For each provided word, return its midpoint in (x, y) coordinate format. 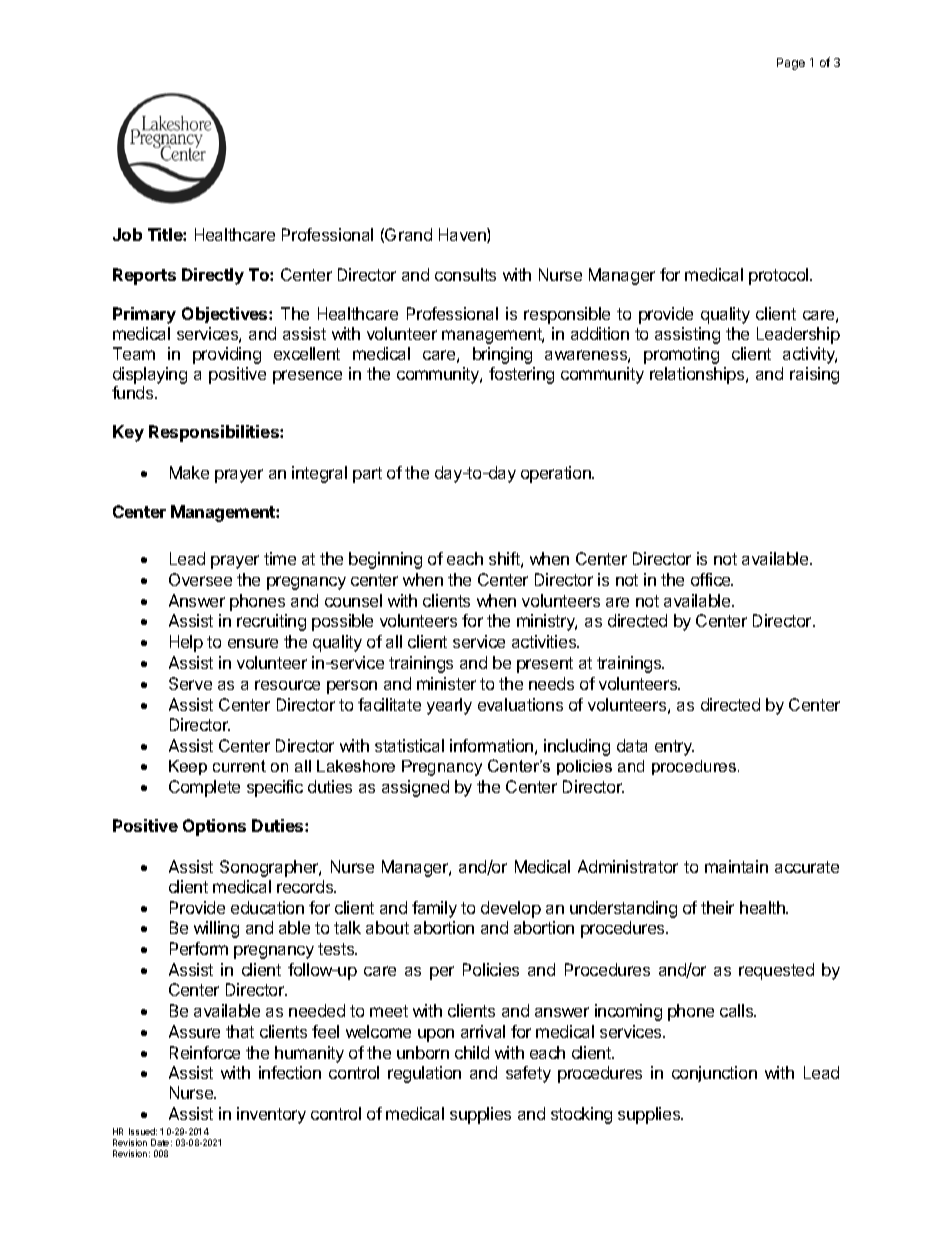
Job (127, 234)
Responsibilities (215, 433)
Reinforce (205, 1052)
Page (791, 64)
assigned (415, 788)
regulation (424, 1074)
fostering (521, 375)
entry (674, 748)
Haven (463, 235)
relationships (698, 375)
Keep (188, 767)
